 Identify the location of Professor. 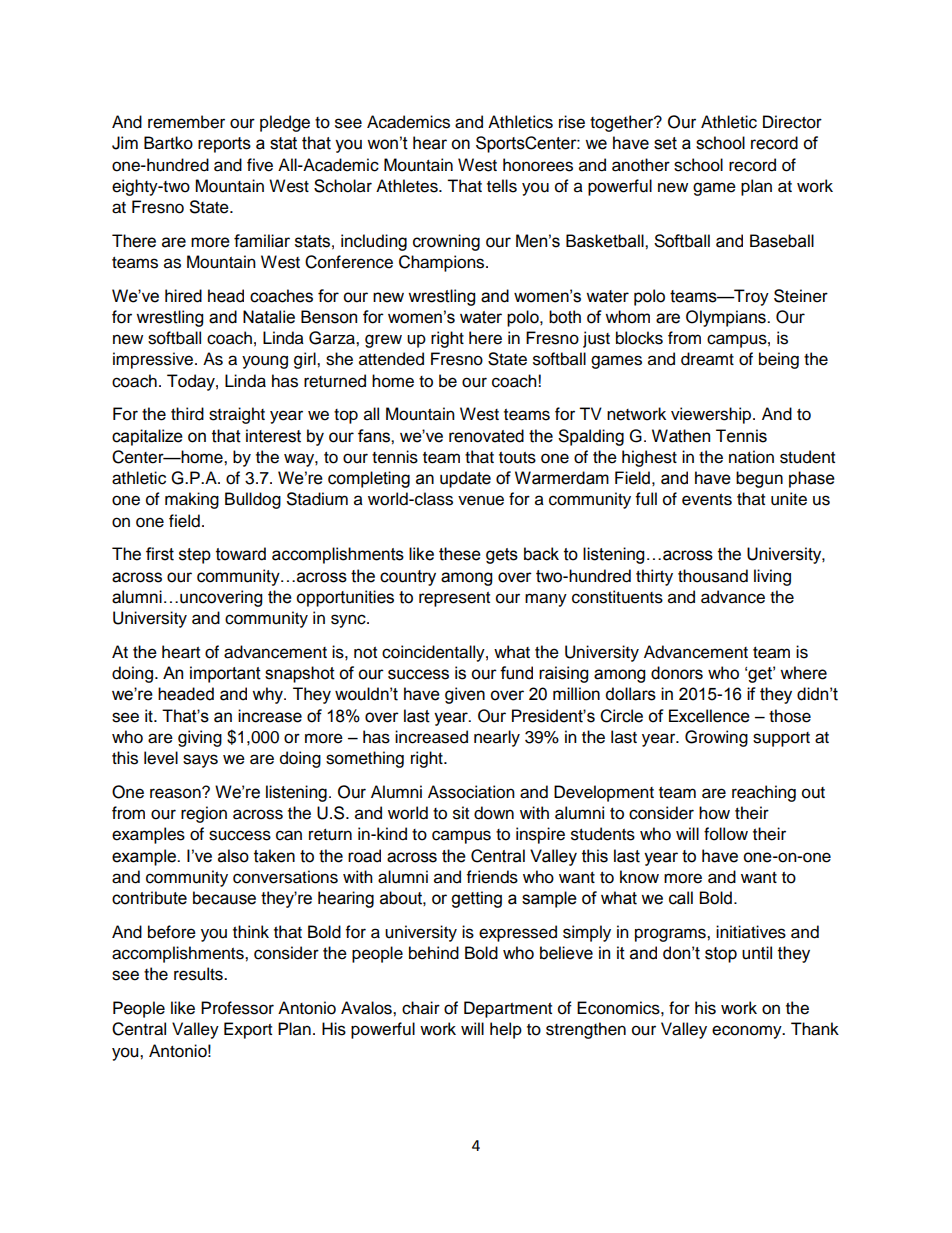
(237, 1008).
